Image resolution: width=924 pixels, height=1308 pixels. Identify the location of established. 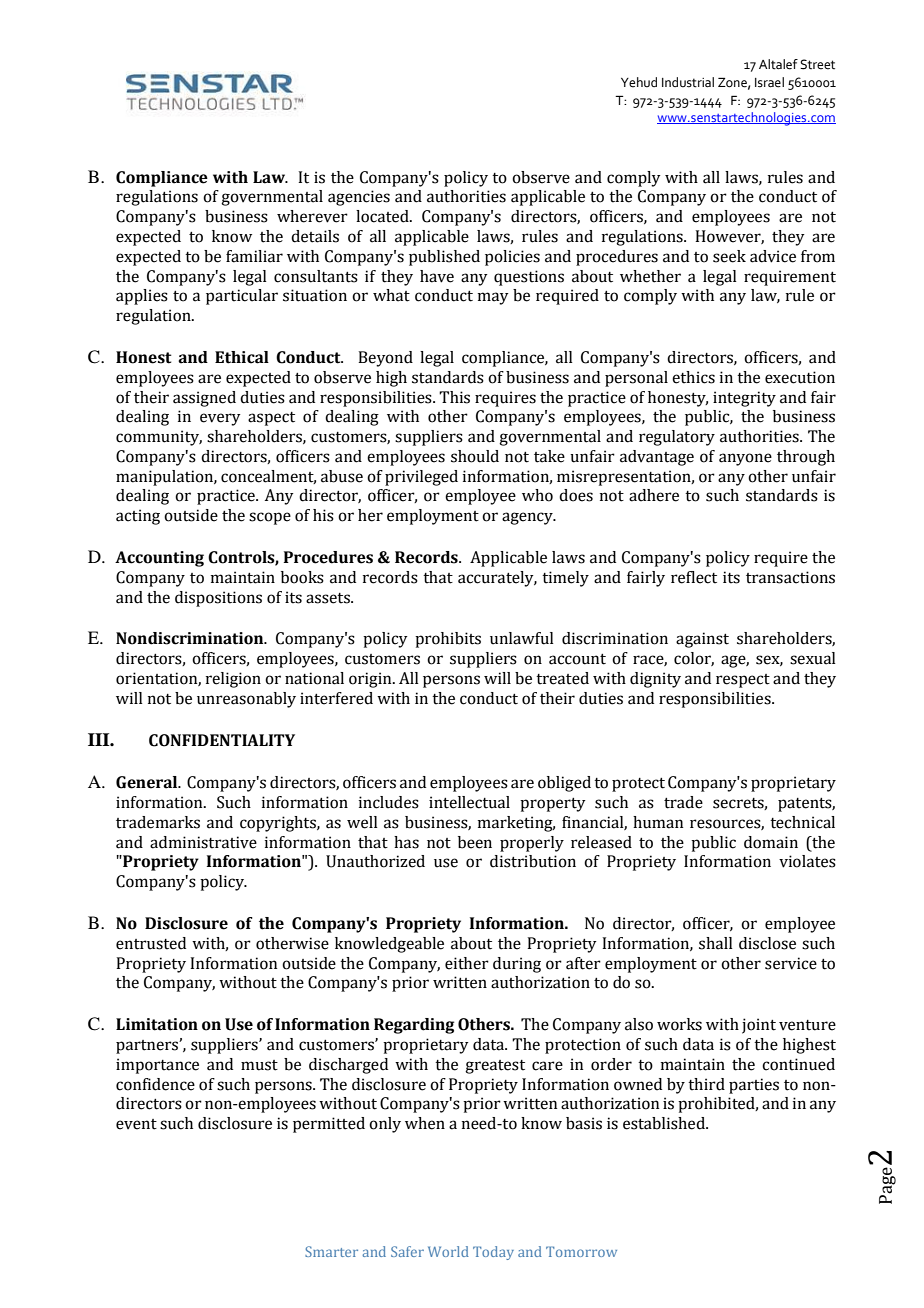
(665, 1123).
